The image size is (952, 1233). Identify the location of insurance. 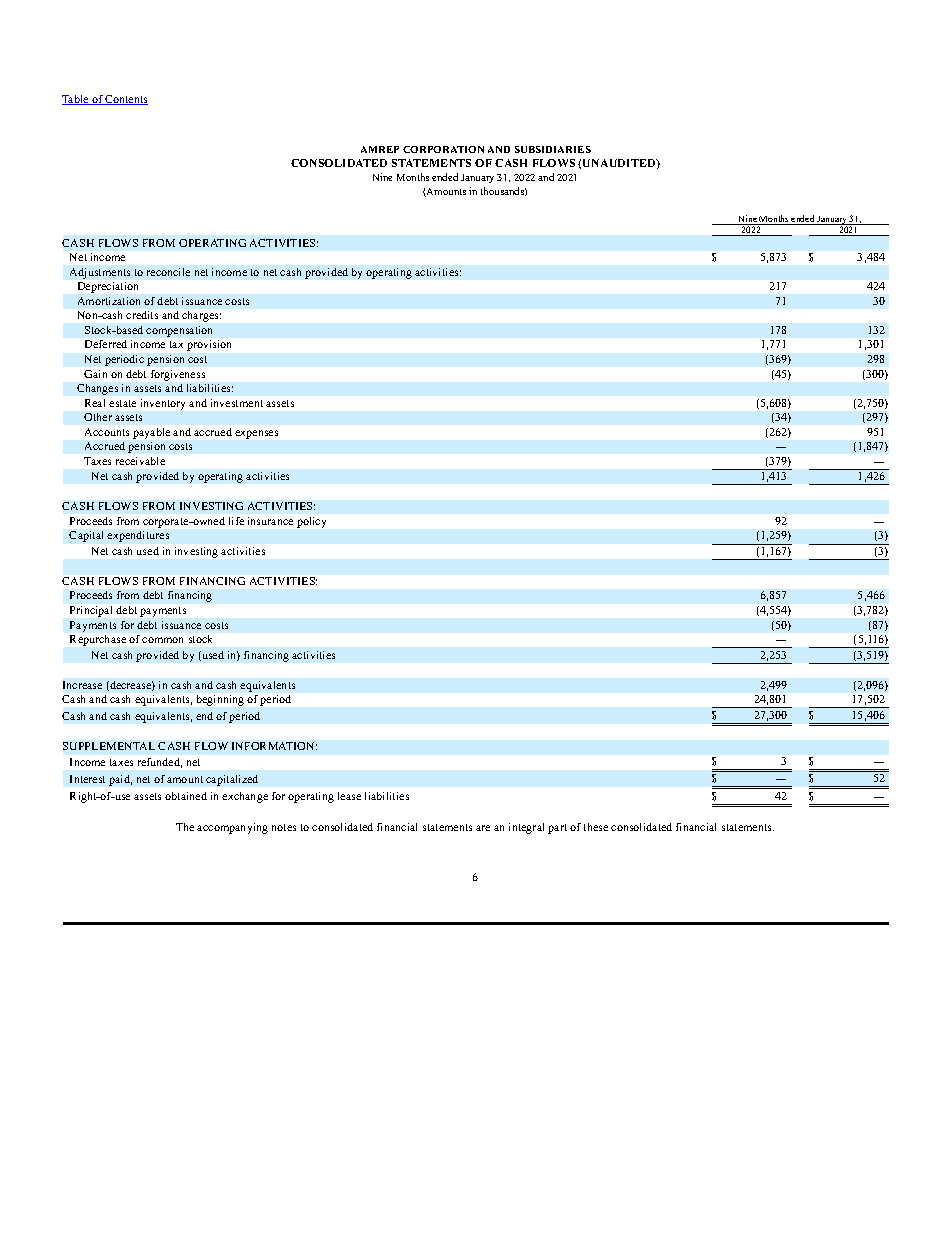
(270, 521).
